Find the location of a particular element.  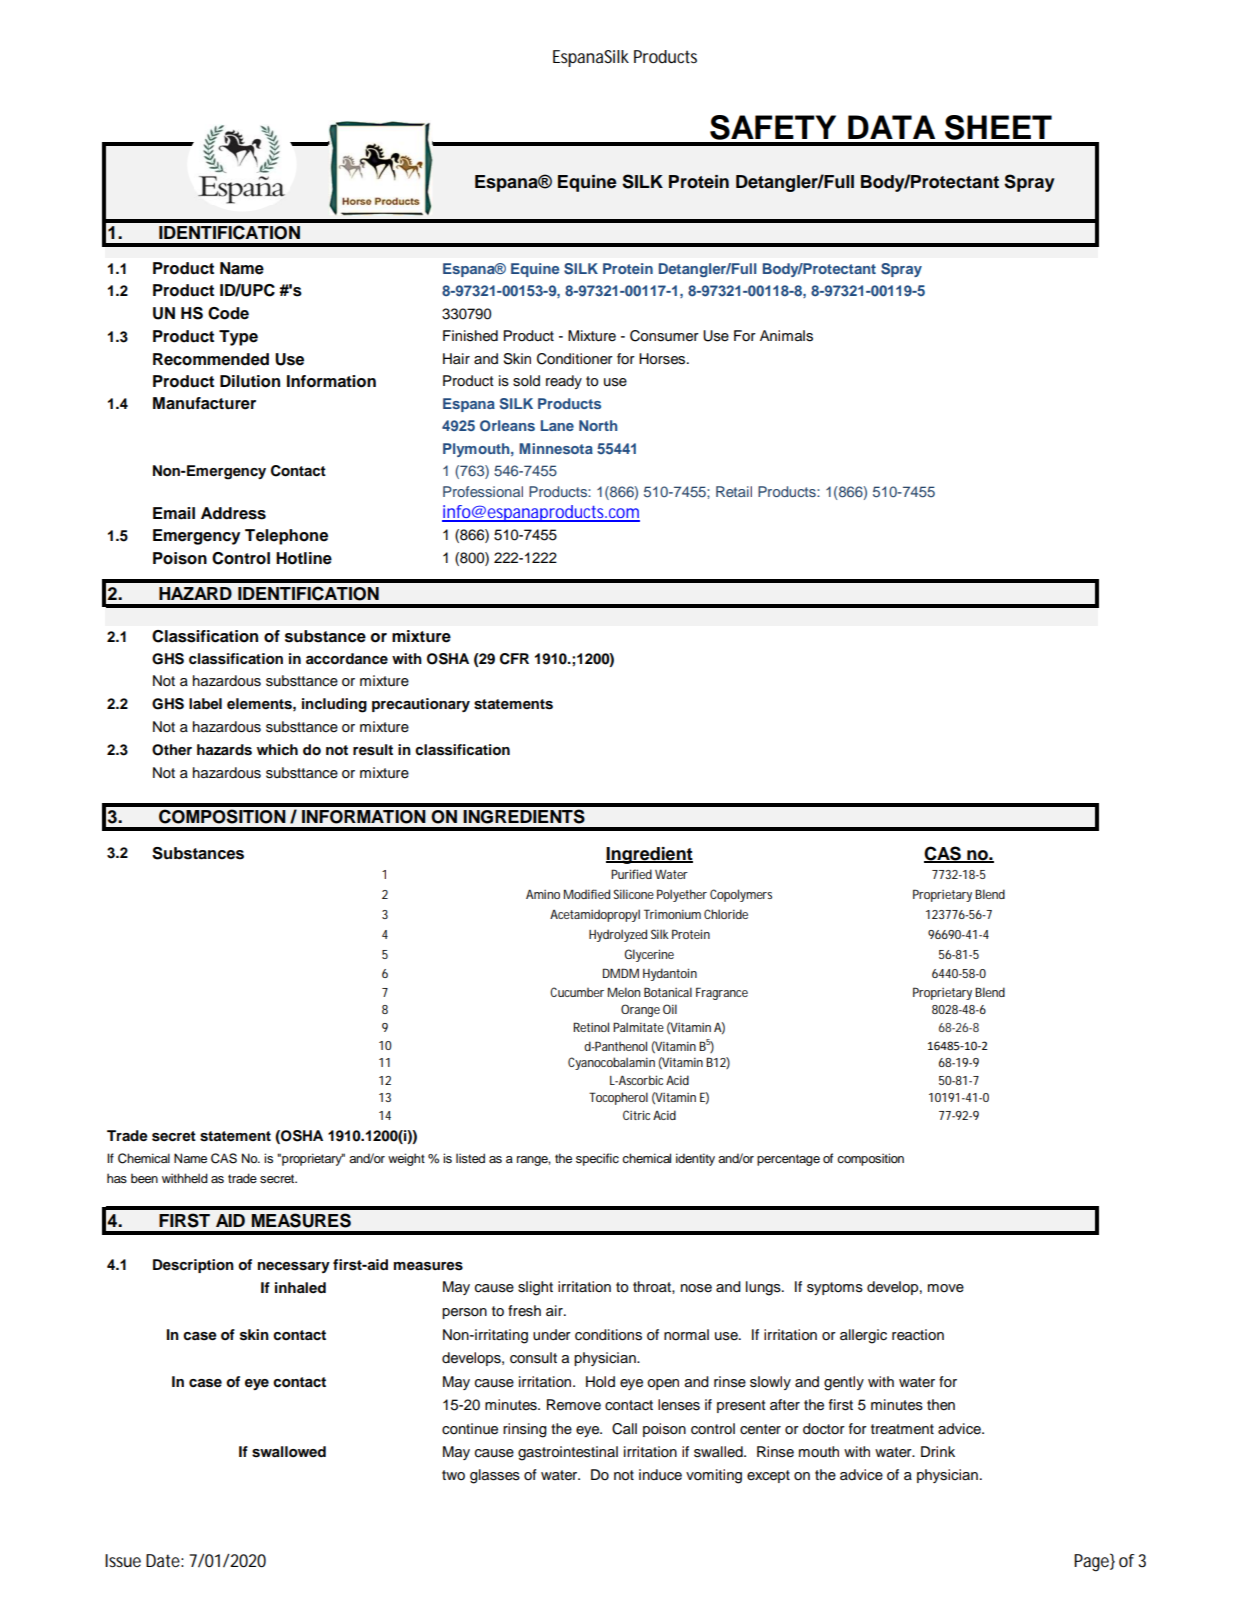

Other is located at coordinates (172, 750).
